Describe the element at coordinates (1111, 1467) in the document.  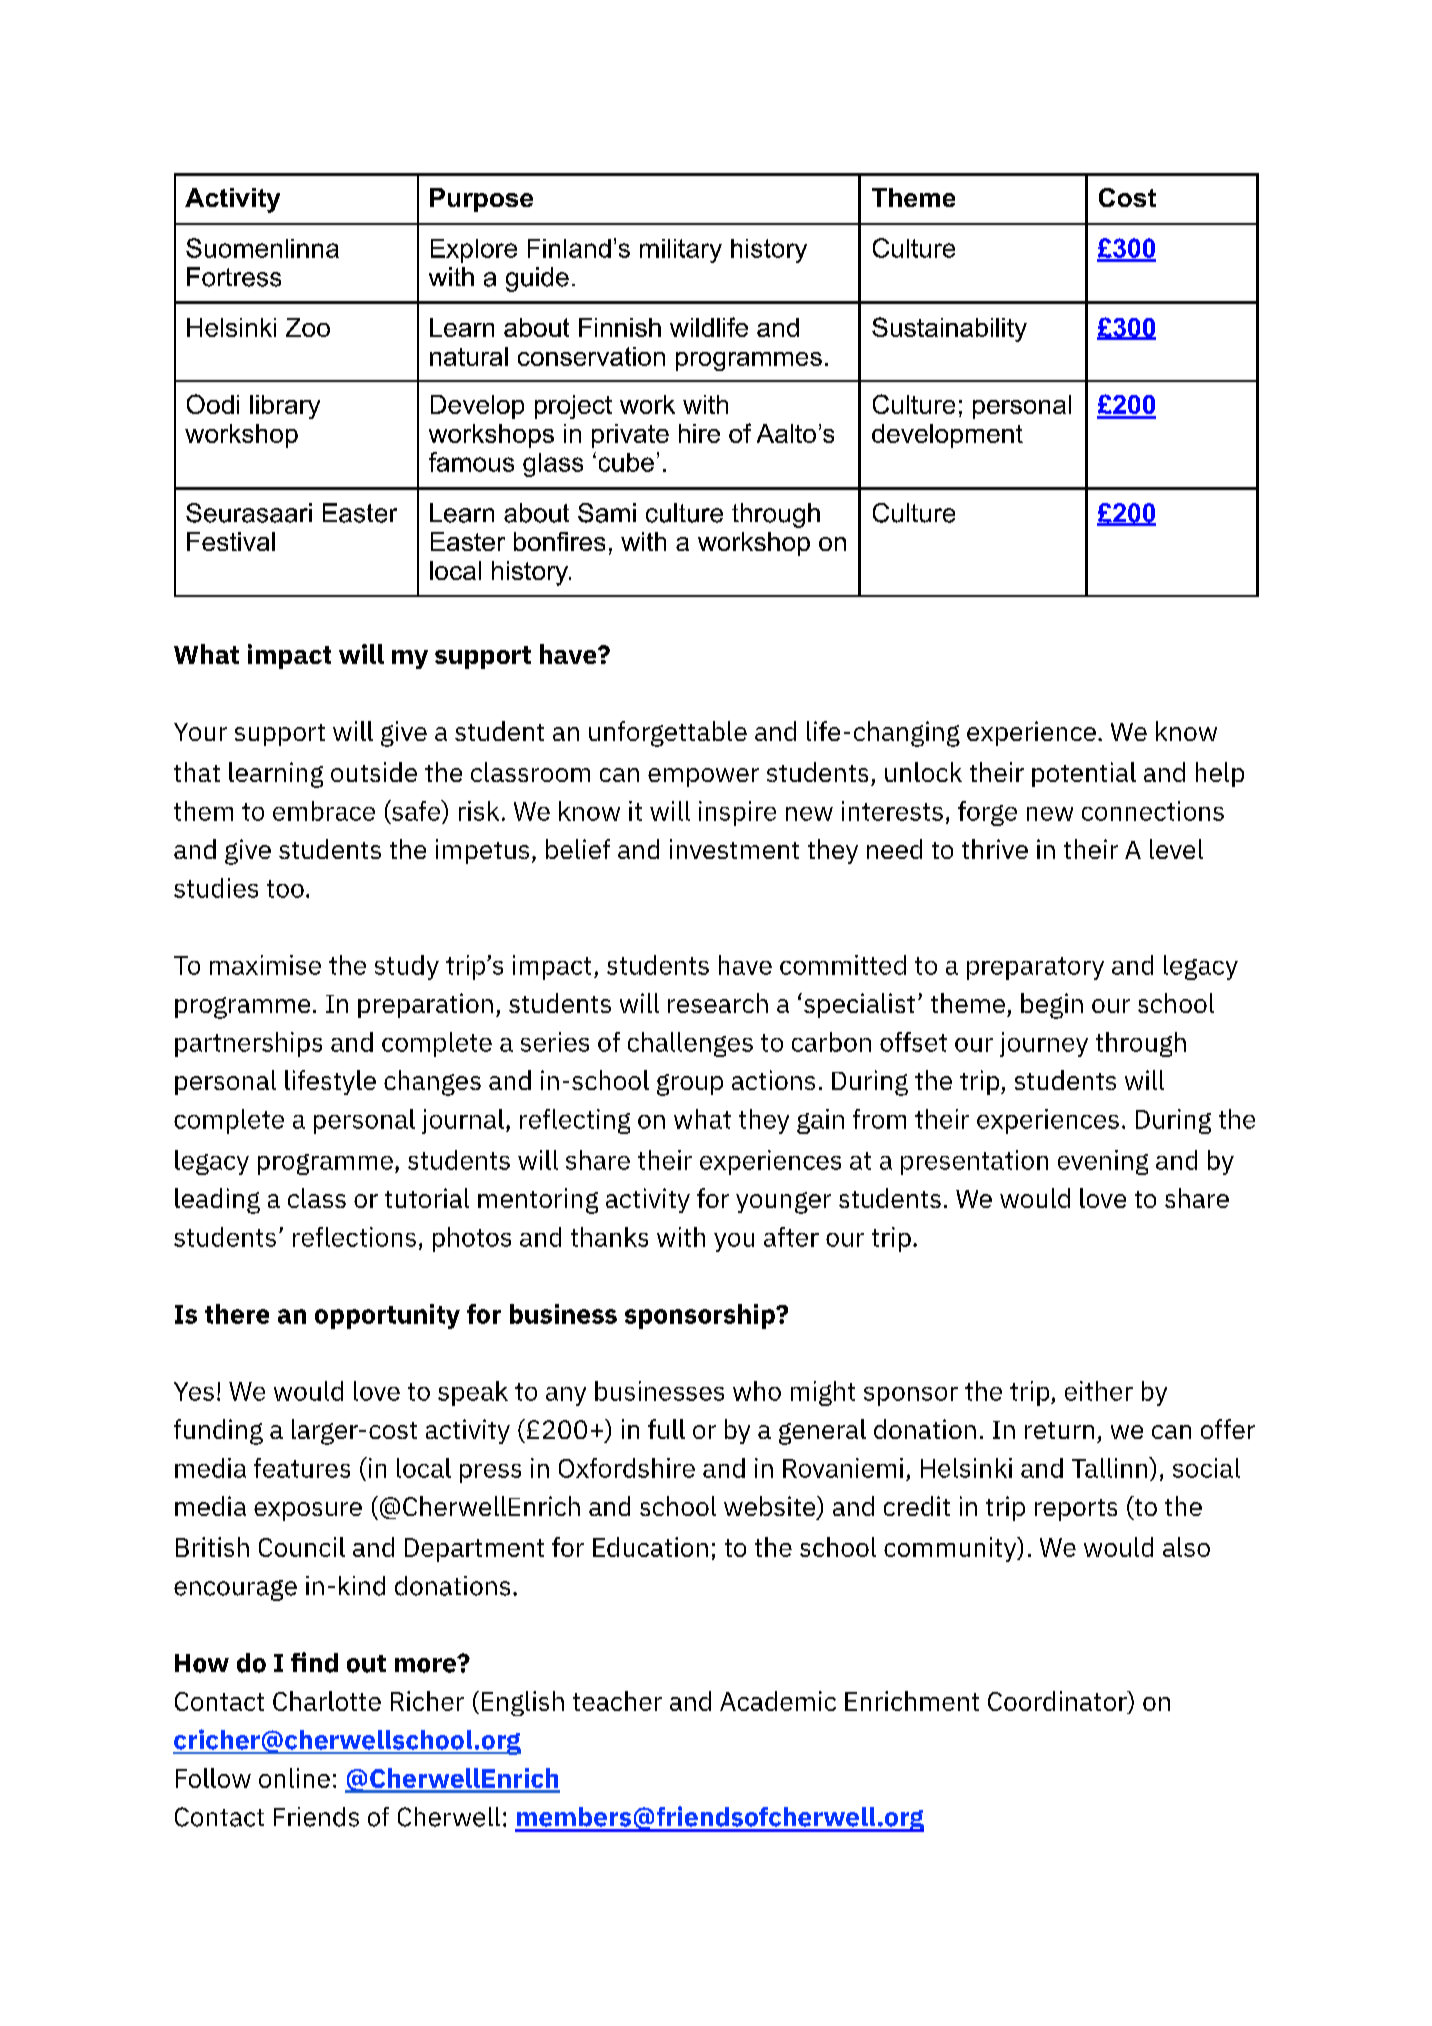
I see `Tallinn` at that location.
